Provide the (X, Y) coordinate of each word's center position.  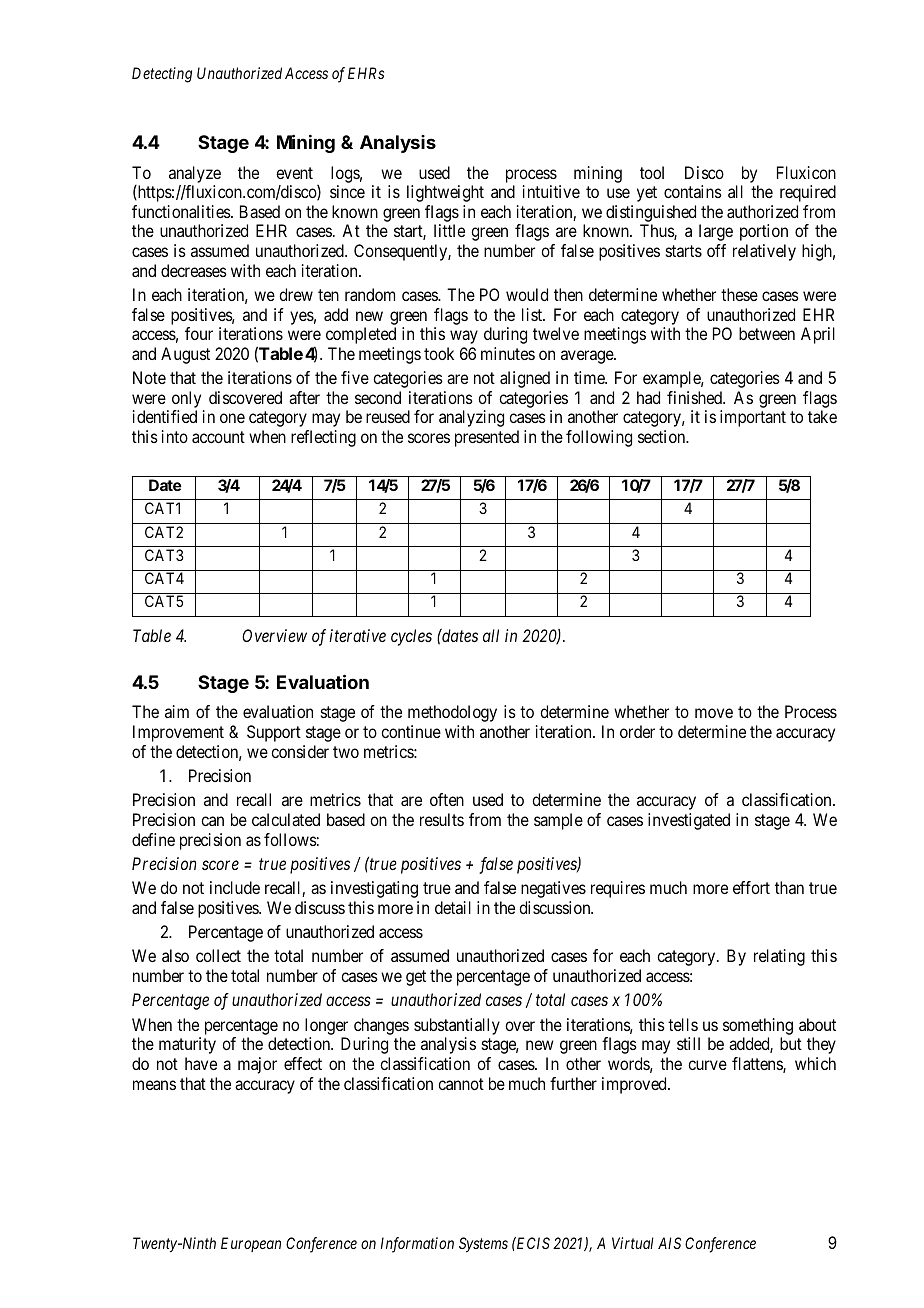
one (232, 418)
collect (218, 955)
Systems (483, 1245)
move (714, 713)
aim (177, 711)
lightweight (445, 193)
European (251, 1244)
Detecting (162, 75)
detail (453, 907)
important (753, 418)
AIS (669, 1243)
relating (779, 957)
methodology (452, 713)
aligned (525, 379)
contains (693, 191)
